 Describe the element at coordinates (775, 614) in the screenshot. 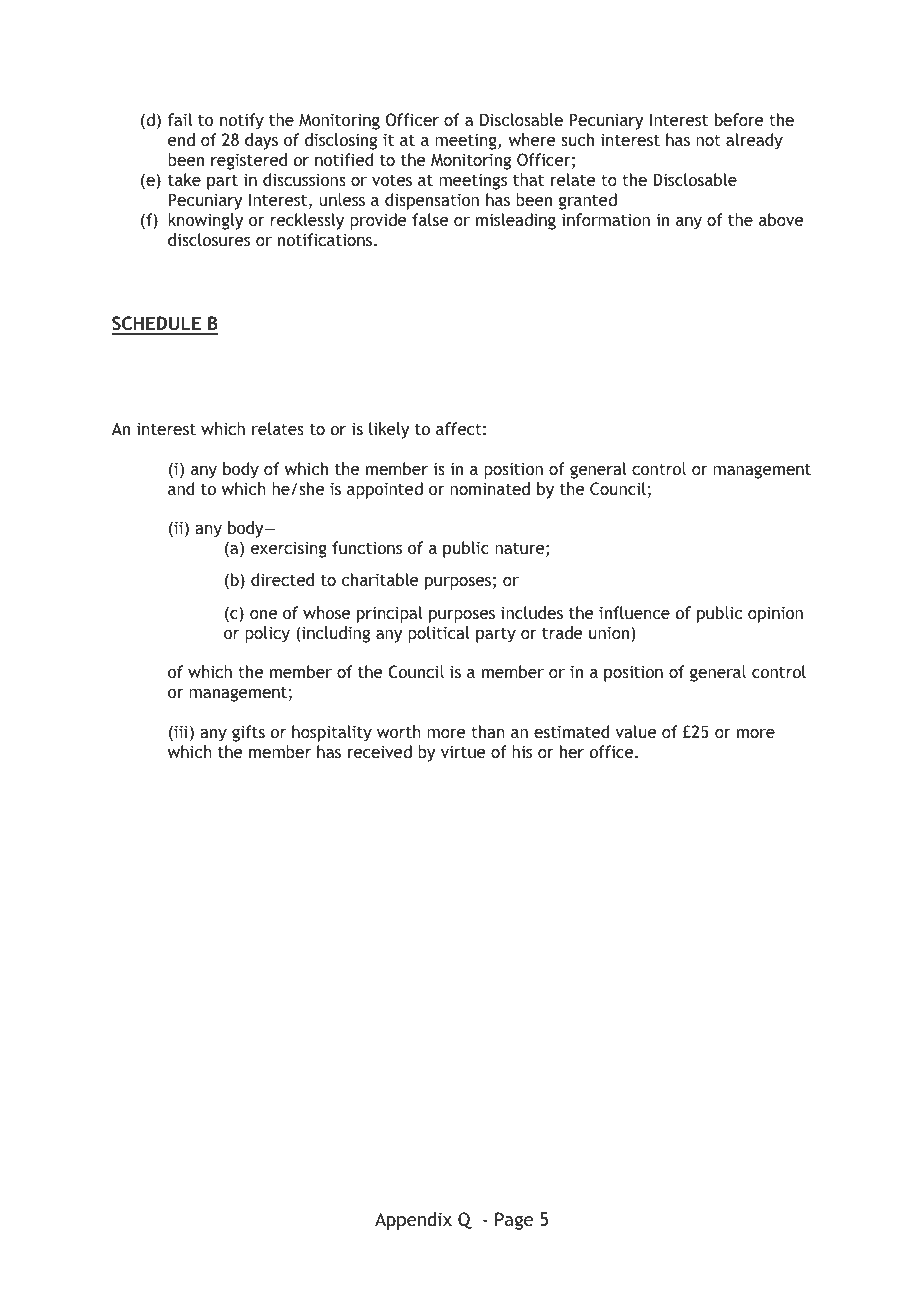

I see `opinion` at that location.
